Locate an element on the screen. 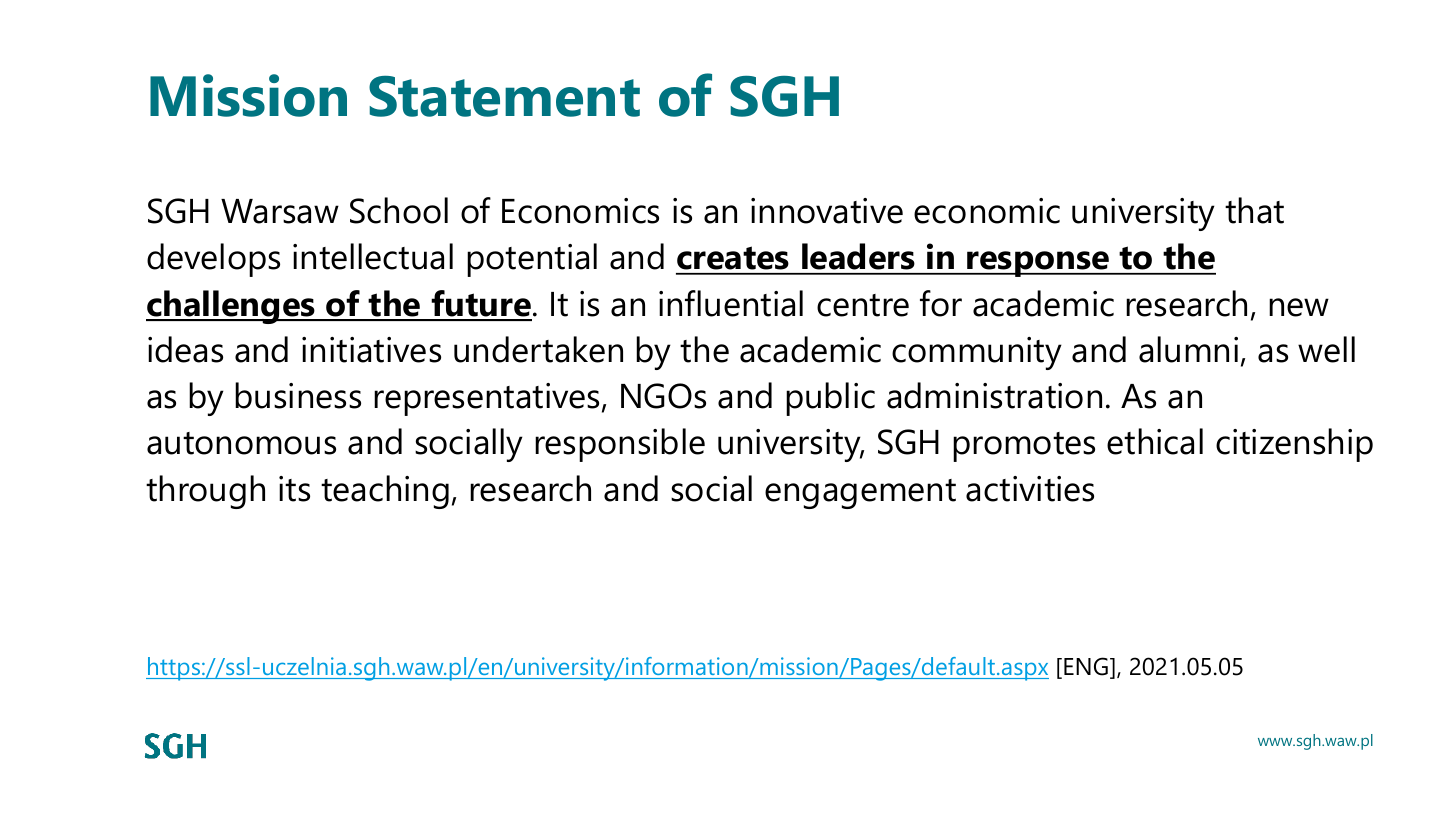  its is located at coordinates (294, 489).
